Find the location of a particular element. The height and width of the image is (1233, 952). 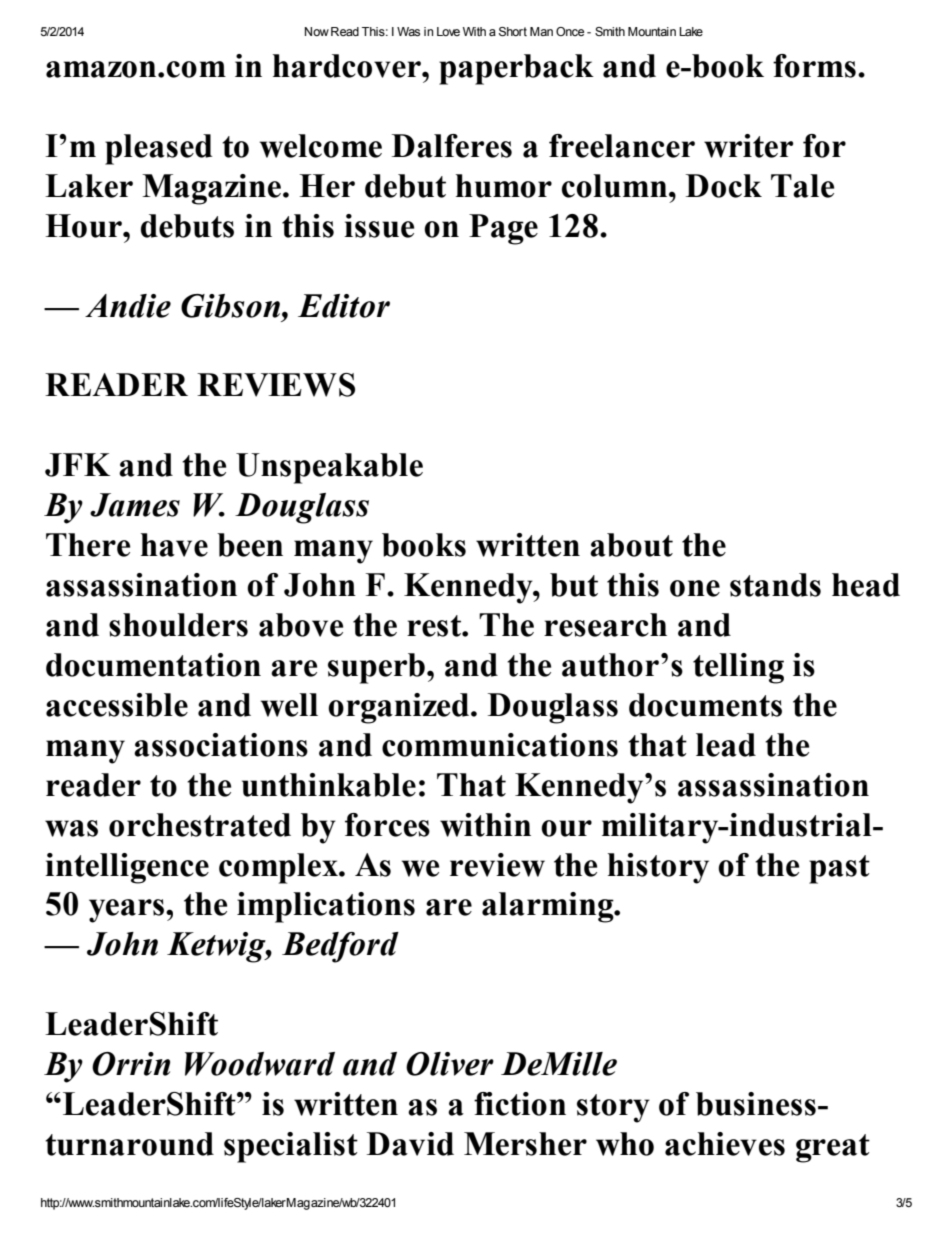

Tale is located at coordinates (802, 186).
